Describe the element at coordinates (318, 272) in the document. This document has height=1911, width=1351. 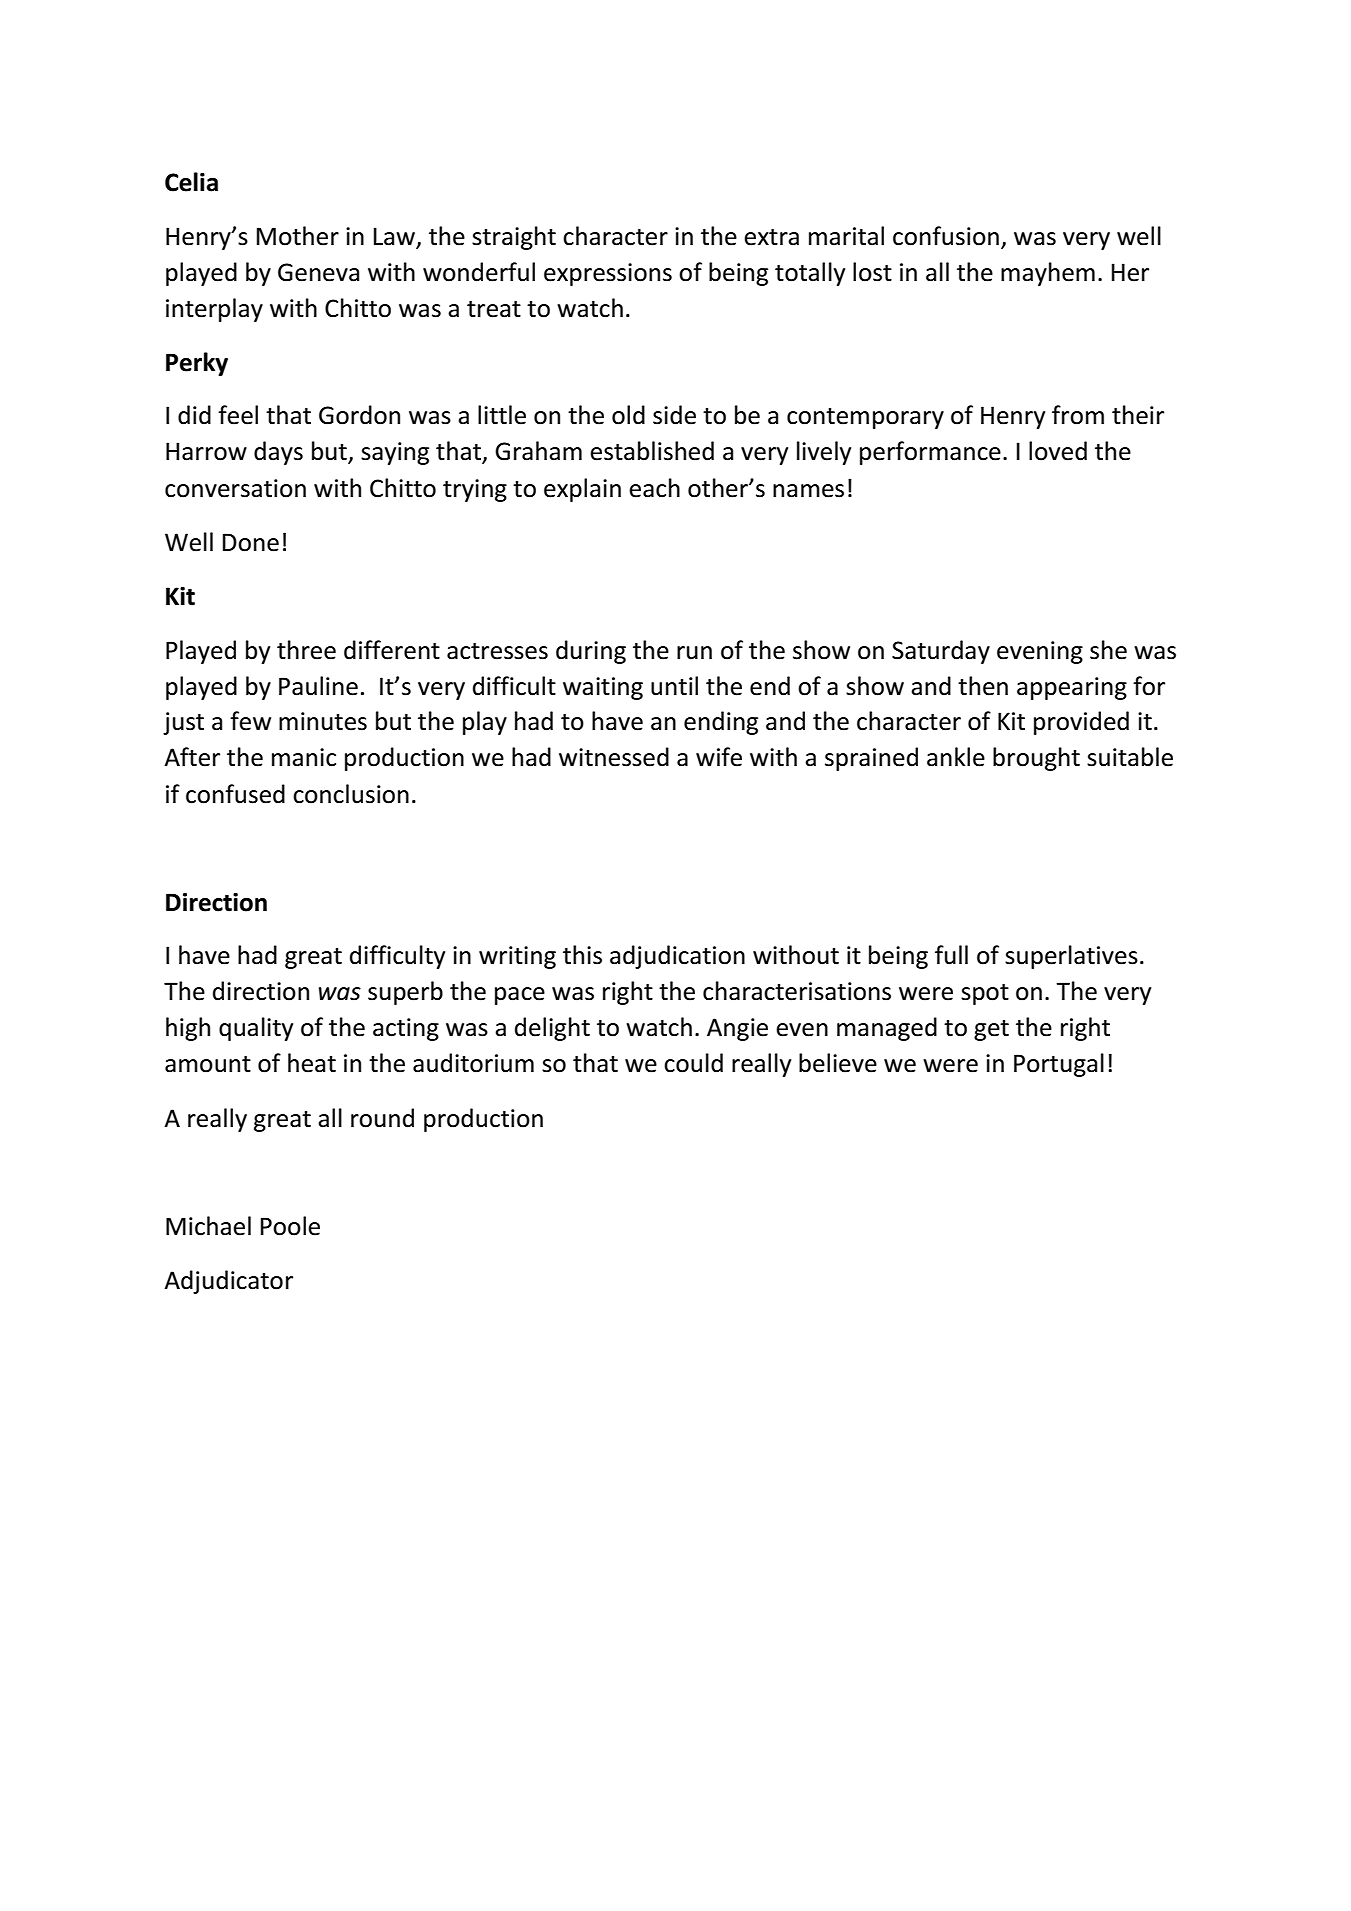
I see `Geneva` at that location.
